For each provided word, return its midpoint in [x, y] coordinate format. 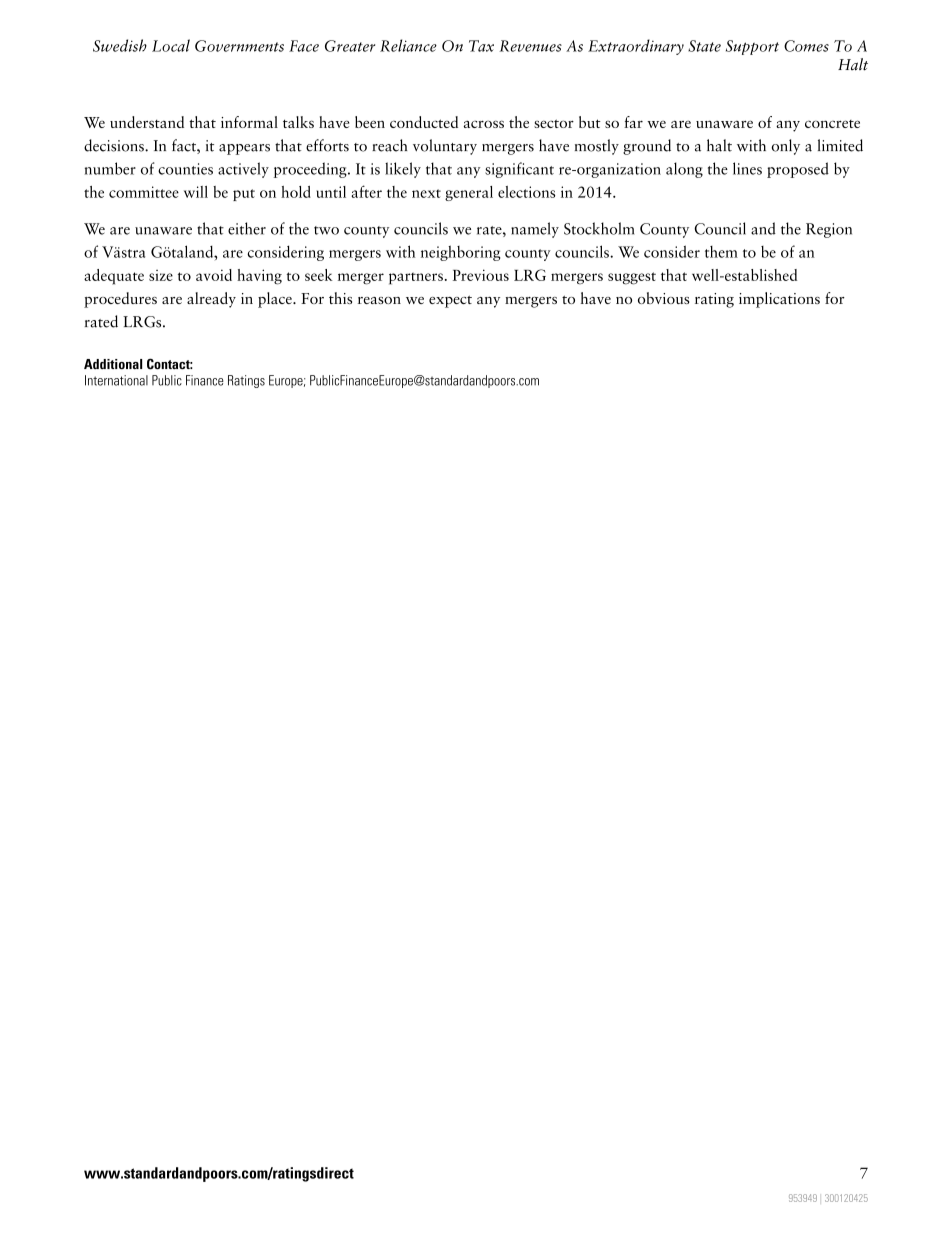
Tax [481, 46]
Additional [113, 364]
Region [829, 230]
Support [752, 47]
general [469, 193]
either [247, 228]
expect [450, 301]
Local [171, 45]
